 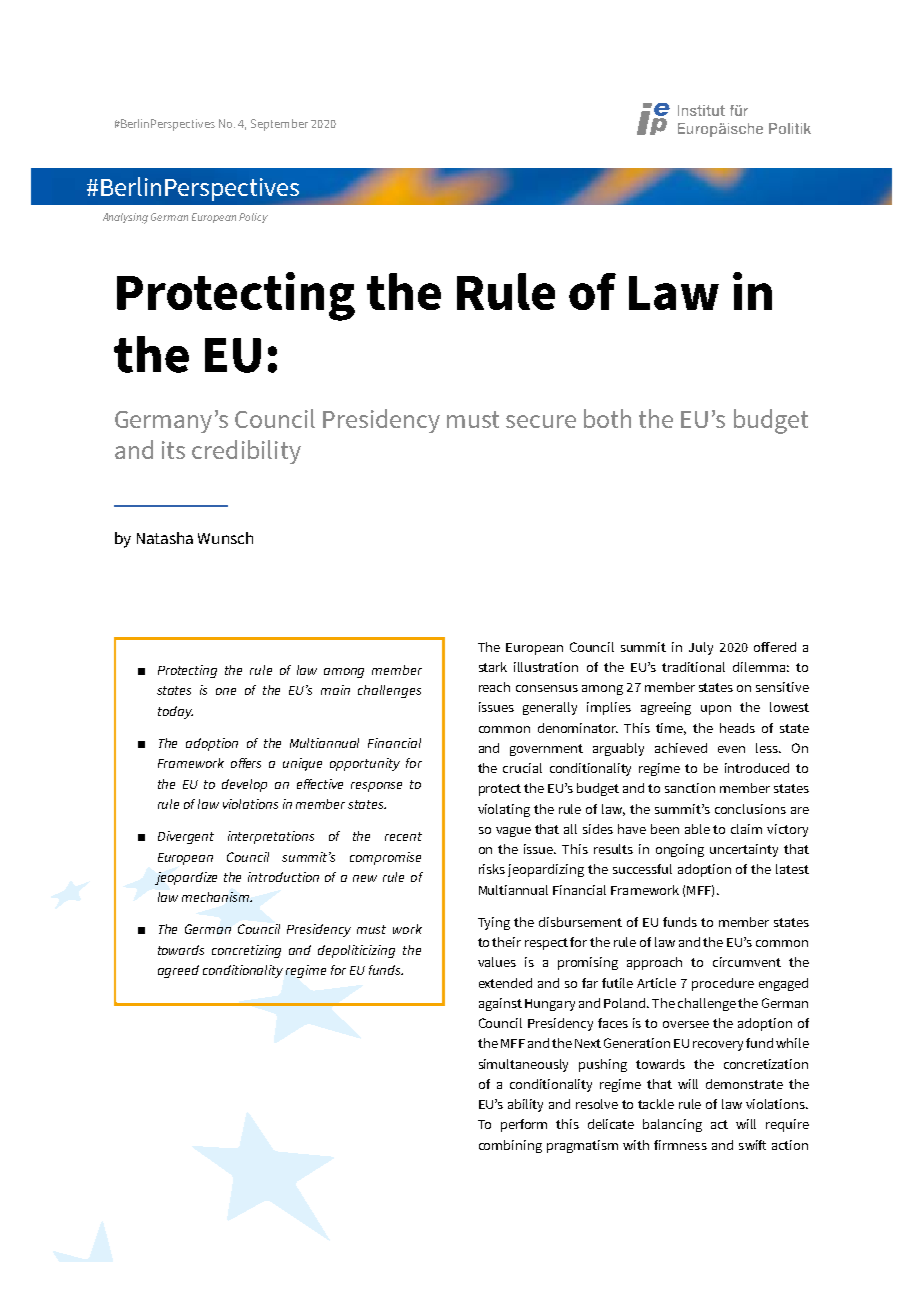 What do you see at coordinates (690, 788) in the image?
I see `sanction` at bounding box center [690, 788].
